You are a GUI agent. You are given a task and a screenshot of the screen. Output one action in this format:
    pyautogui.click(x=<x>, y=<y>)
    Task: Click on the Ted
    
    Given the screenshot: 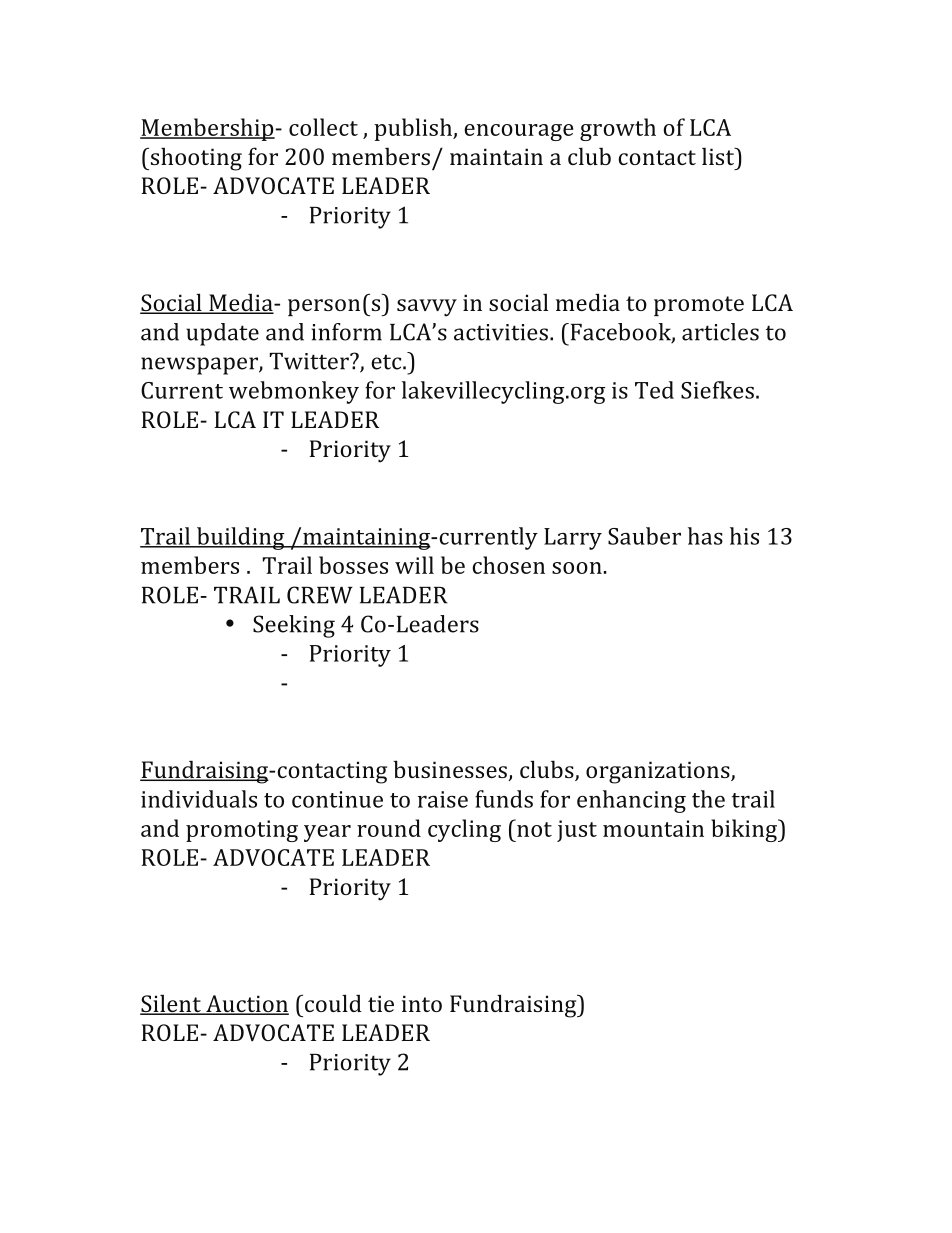 What is the action you would take?
    pyautogui.click(x=654, y=390)
